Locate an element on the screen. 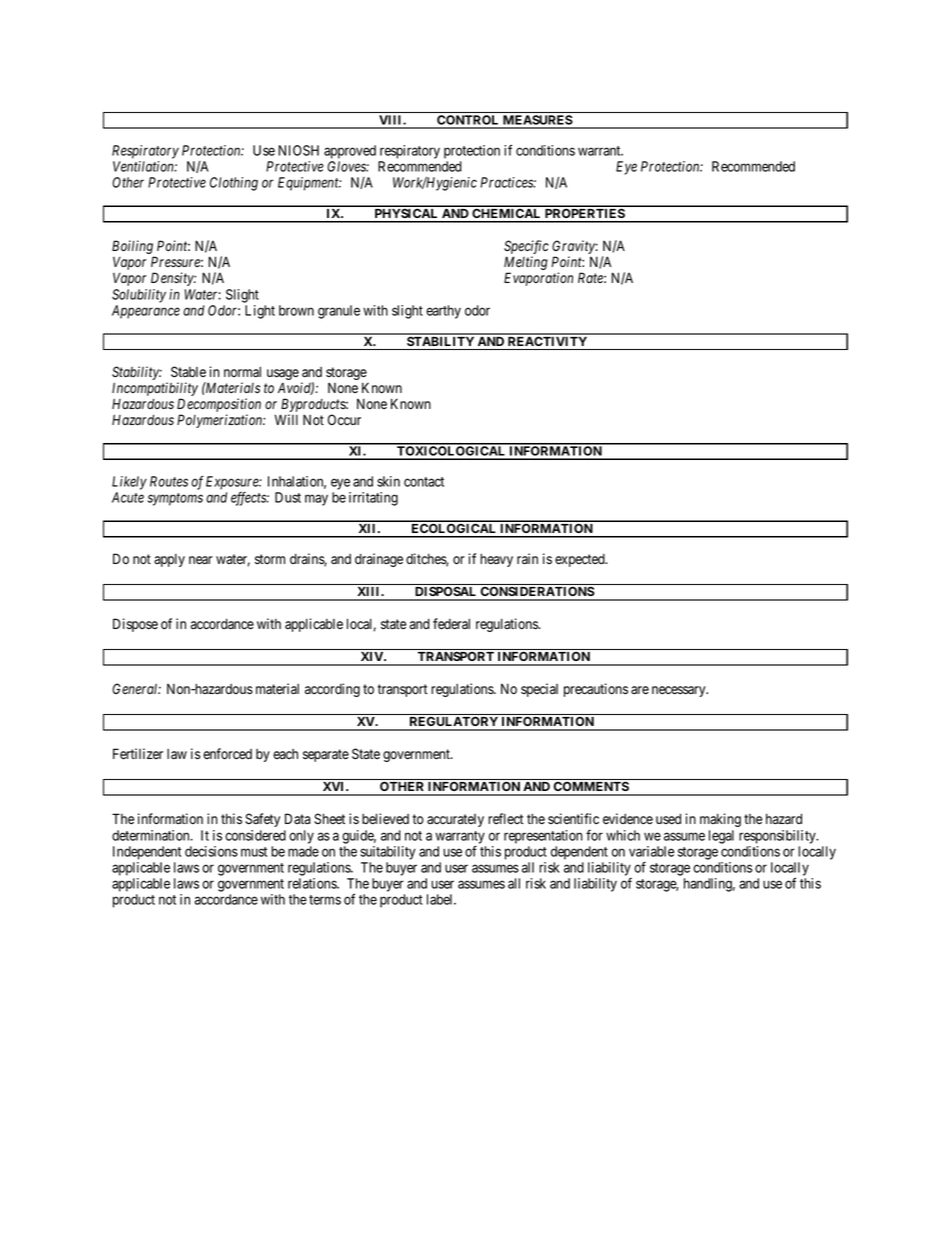 The height and width of the screenshot is (1233, 952). decisions is located at coordinates (211, 851).
